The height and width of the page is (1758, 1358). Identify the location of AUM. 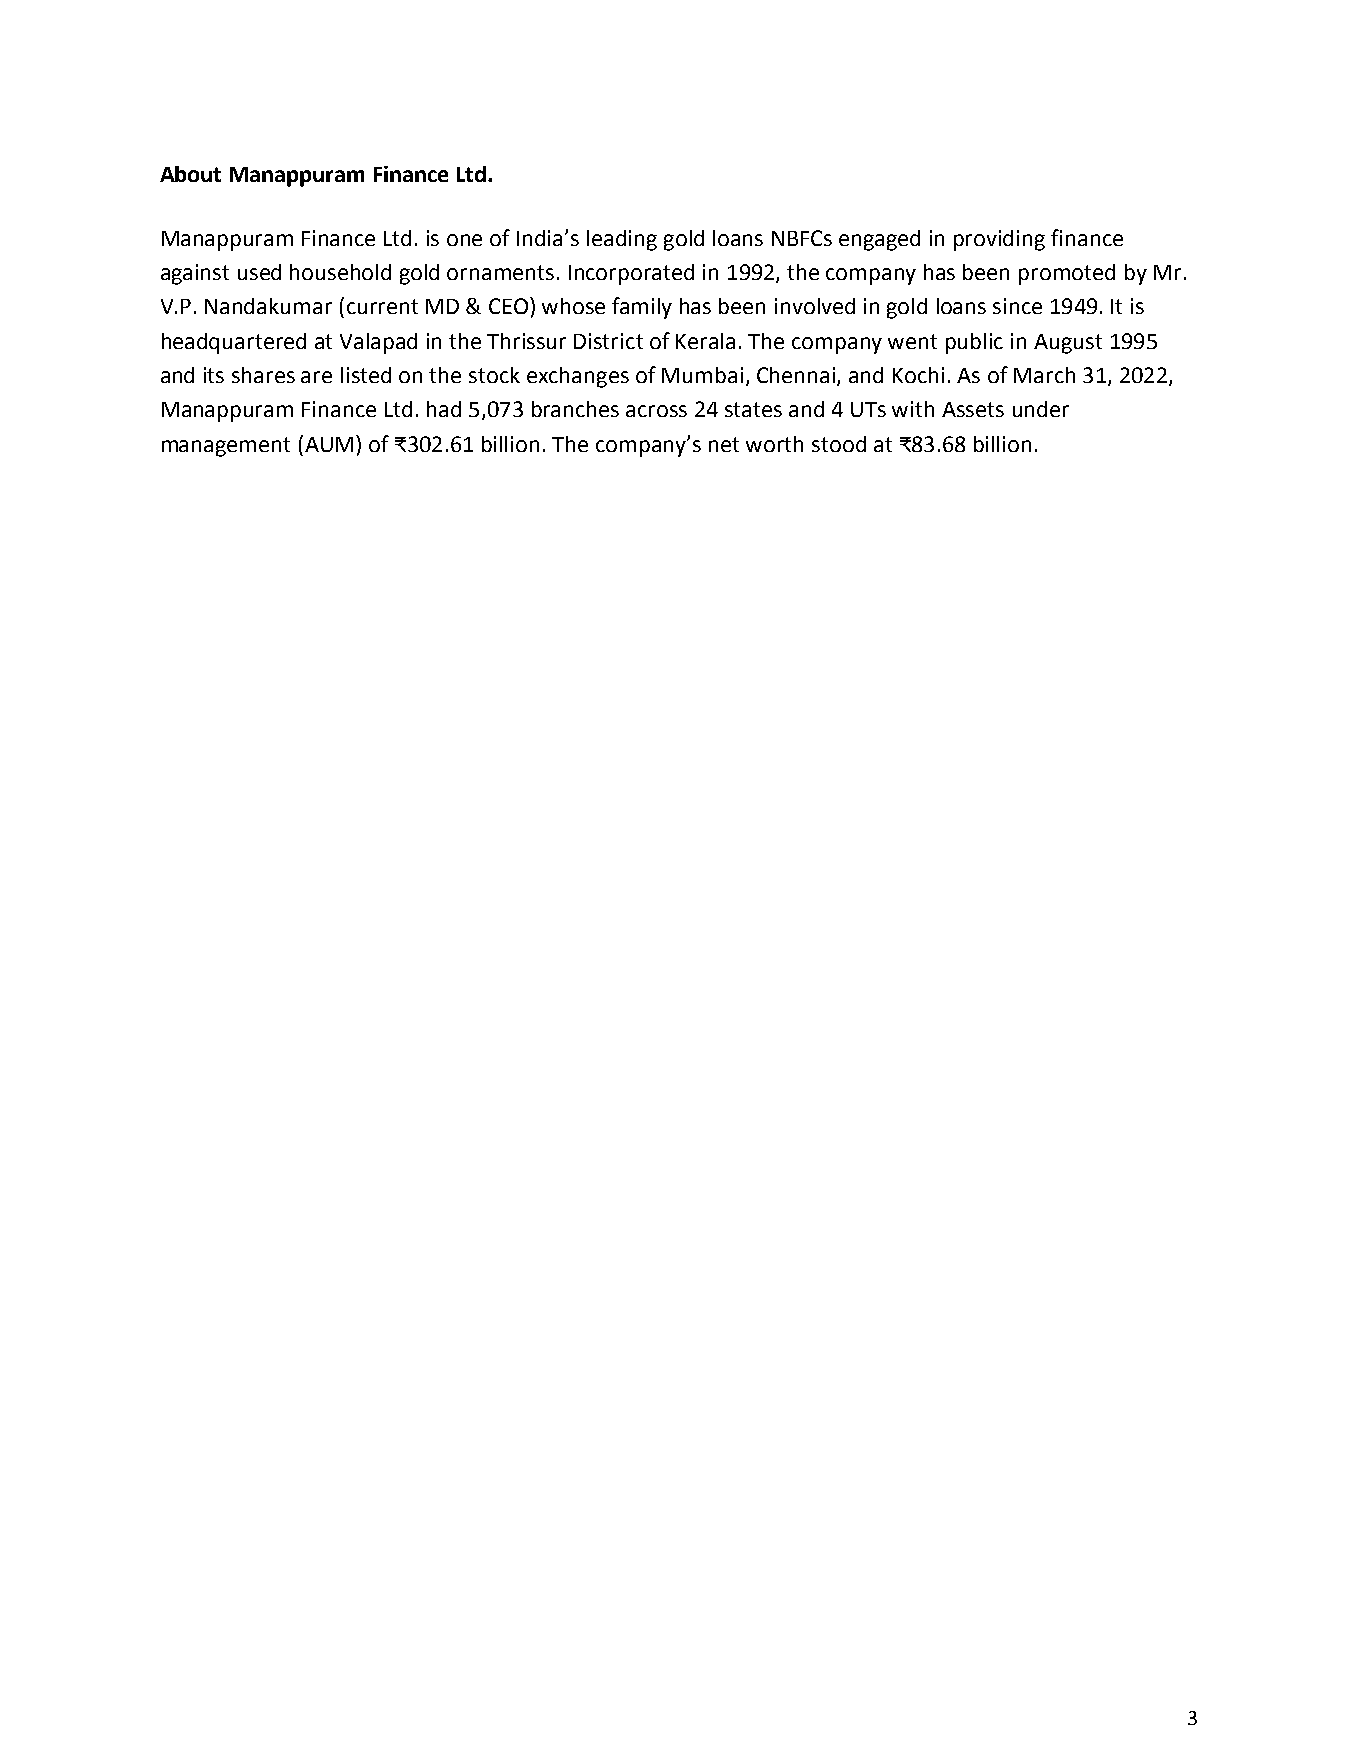
(329, 444).
